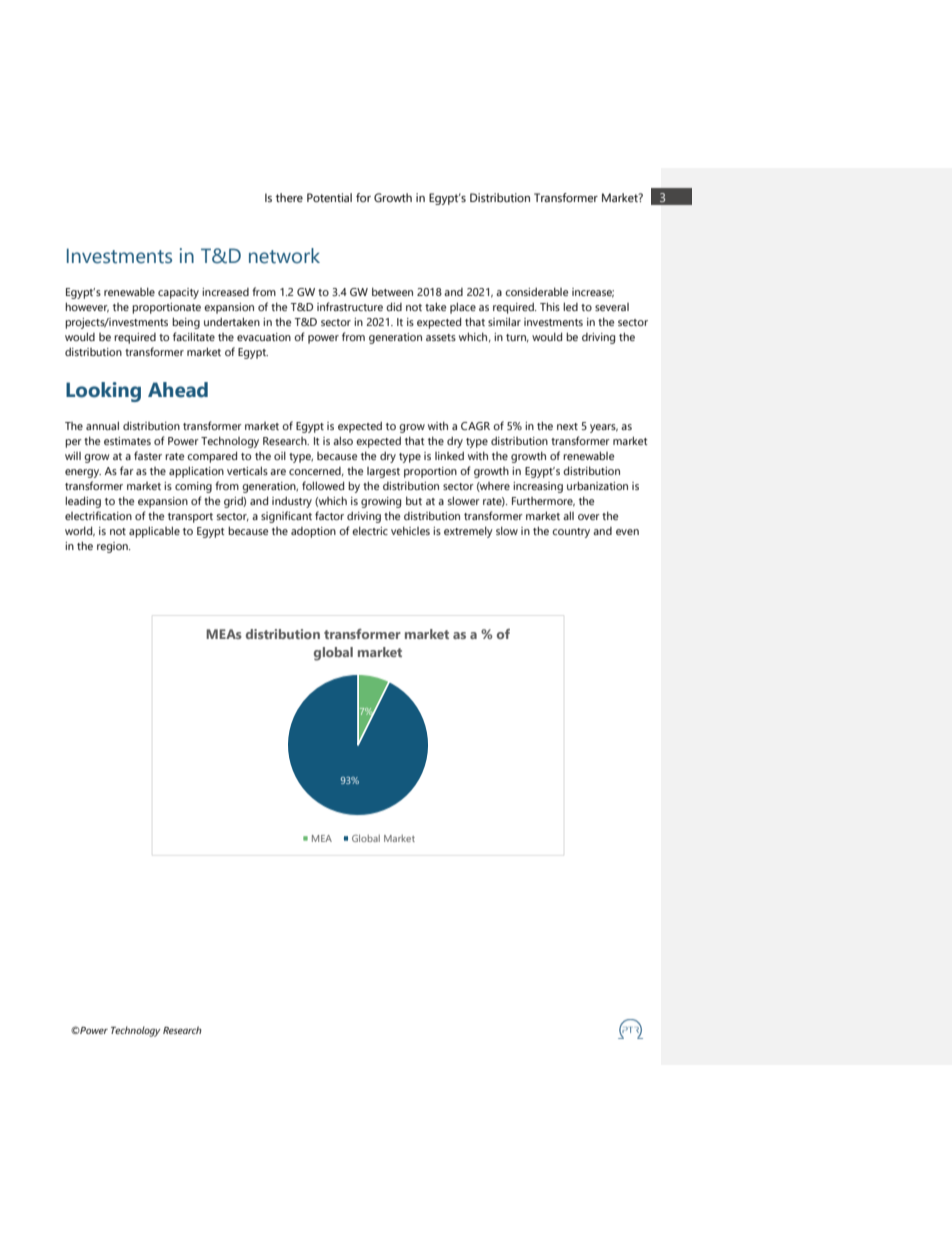 This page has width=952, height=1233. I want to click on between, so click(392, 291).
